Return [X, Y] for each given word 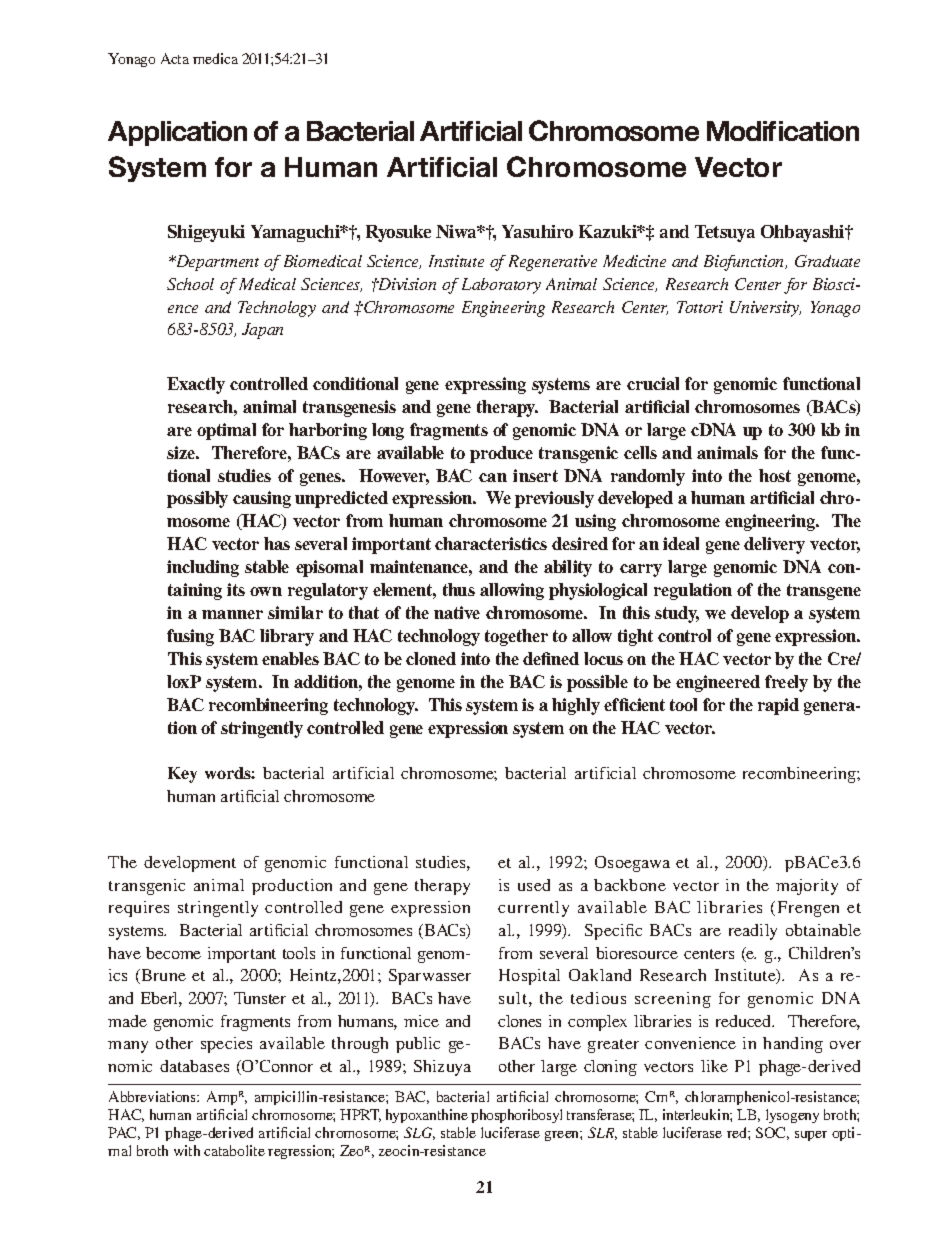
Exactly [196, 385]
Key [182, 775]
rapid [778, 706]
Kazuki [609, 231]
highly [576, 706]
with [187, 1150]
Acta [175, 58]
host [775, 475]
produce [501, 454]
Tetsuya [725, 233]
